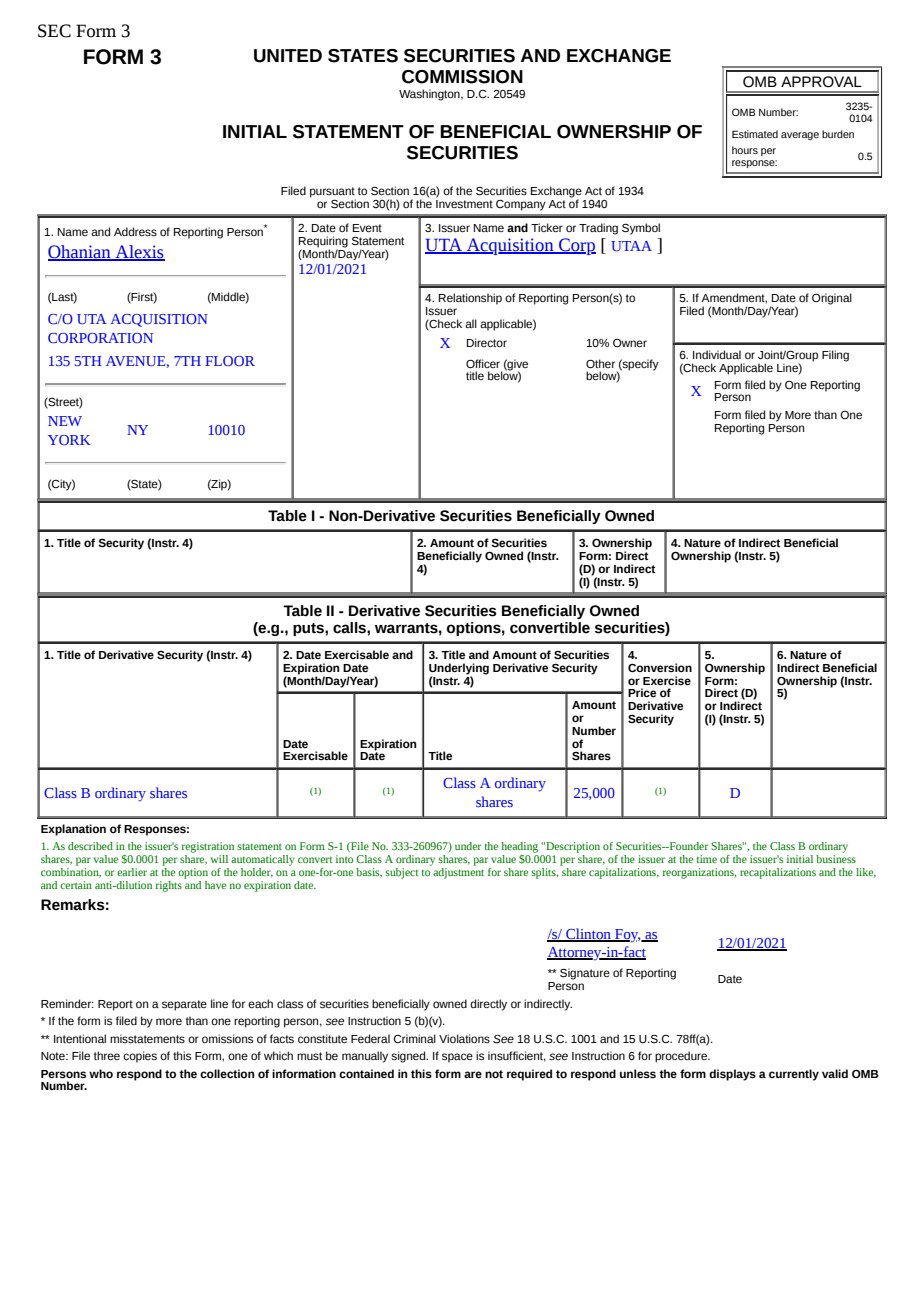 This document has height=1308, width=924. I want to click on Estimated, so click(755, 134).
